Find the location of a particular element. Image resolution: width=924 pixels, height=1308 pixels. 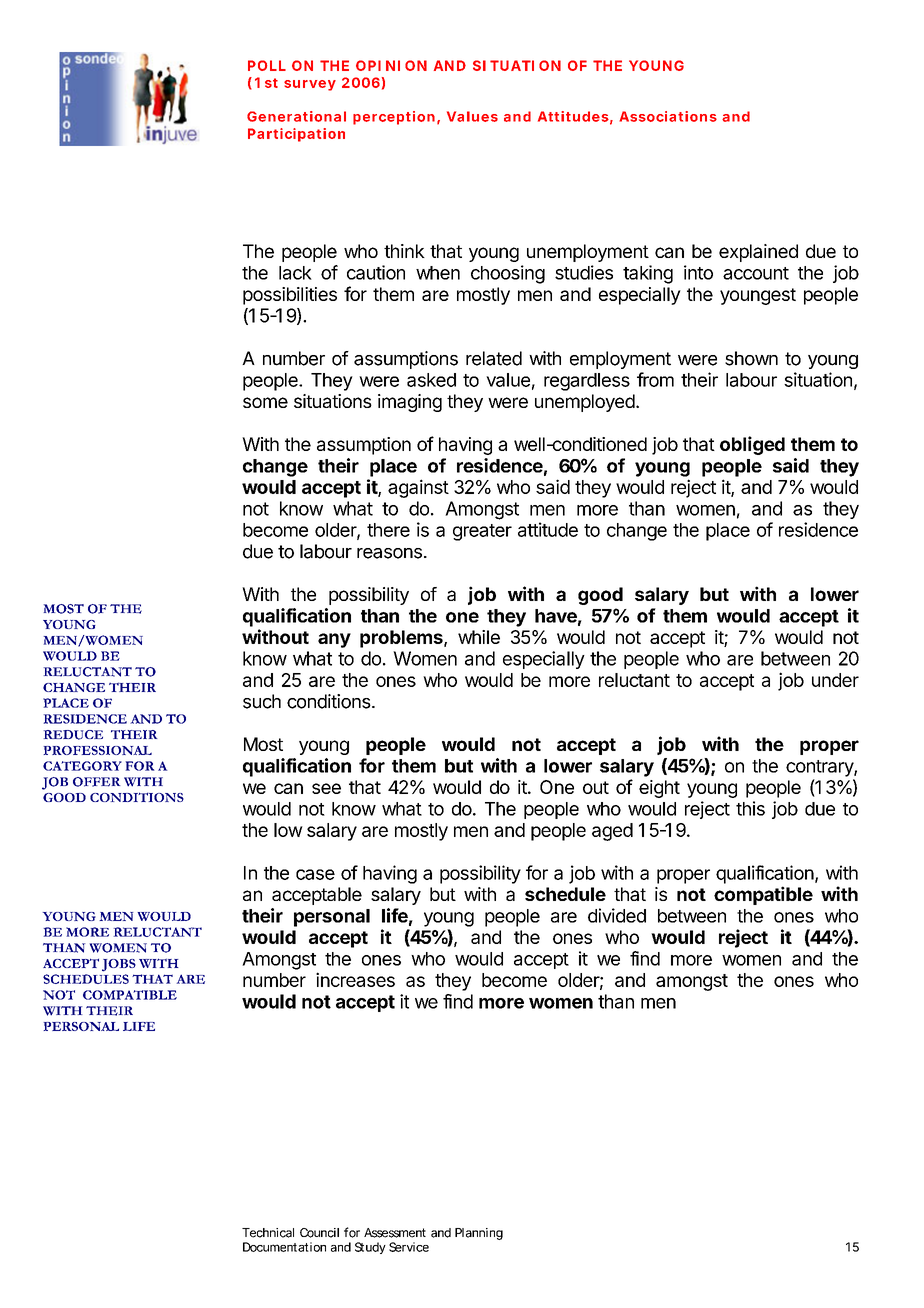

under is located at coordinates (835, 680).
